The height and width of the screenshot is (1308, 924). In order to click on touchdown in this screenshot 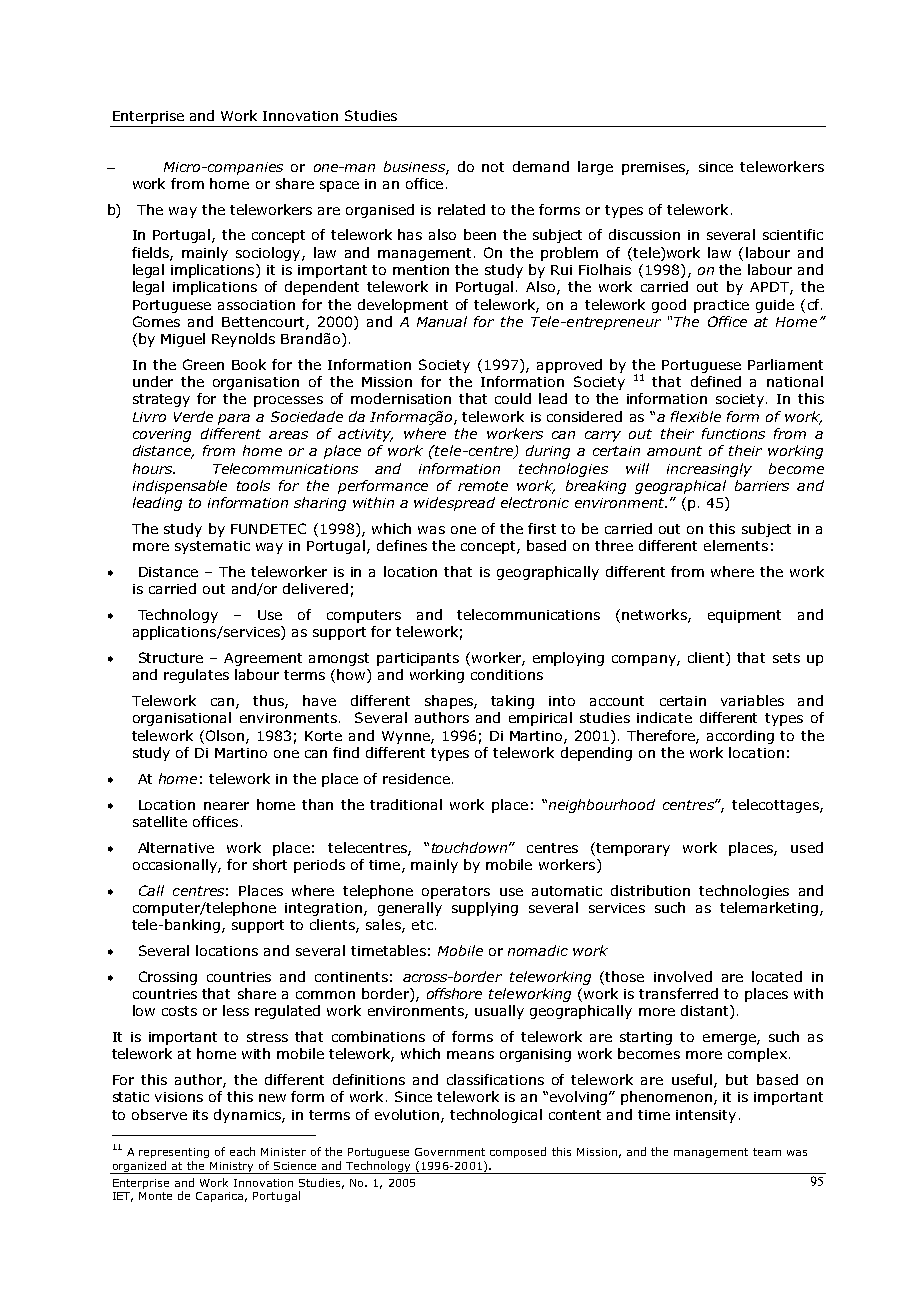, I will do `click(471, 847)`.
